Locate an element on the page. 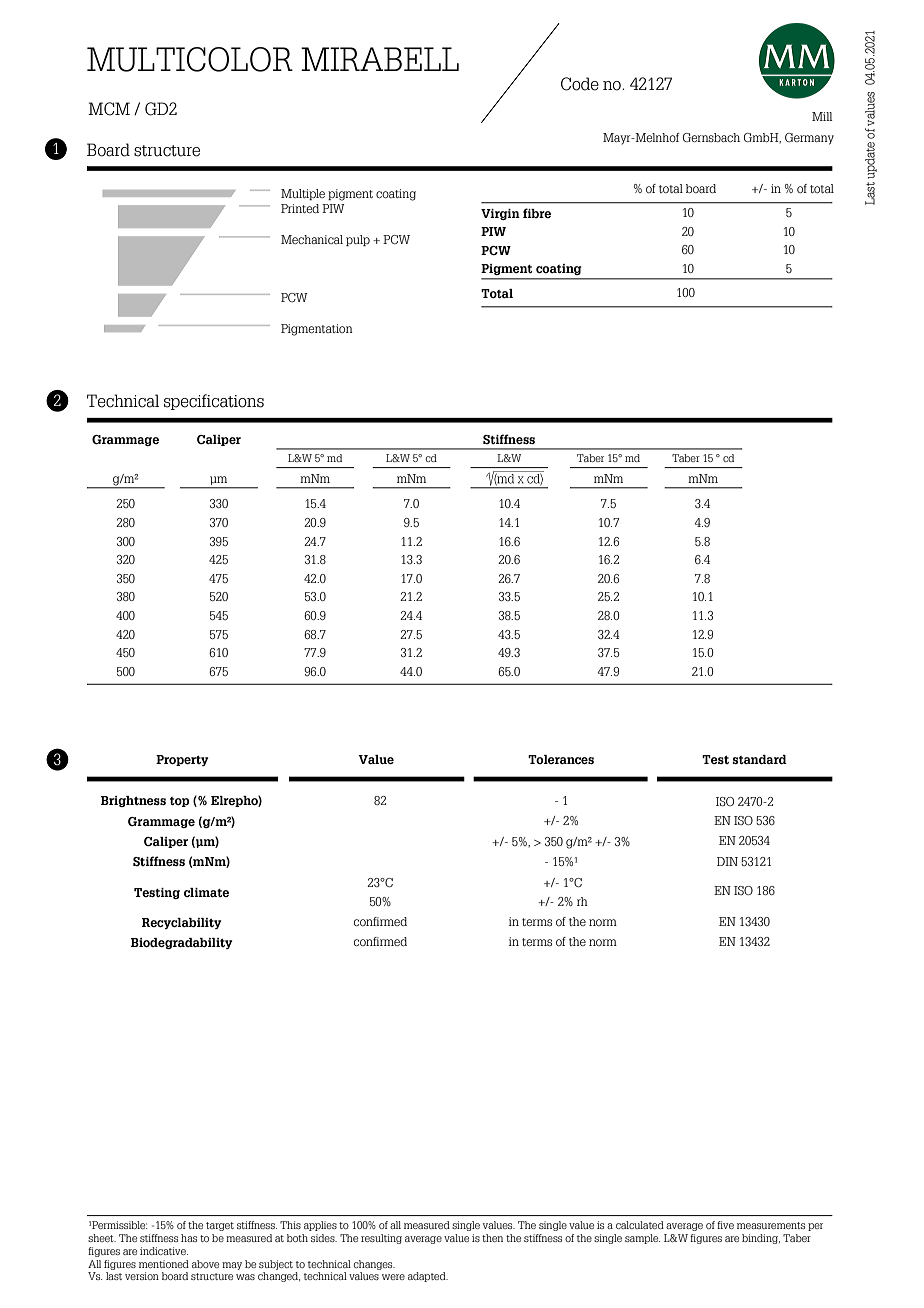 This page has height=1308, width=924. specifications is located at coordinates (214, 402).
